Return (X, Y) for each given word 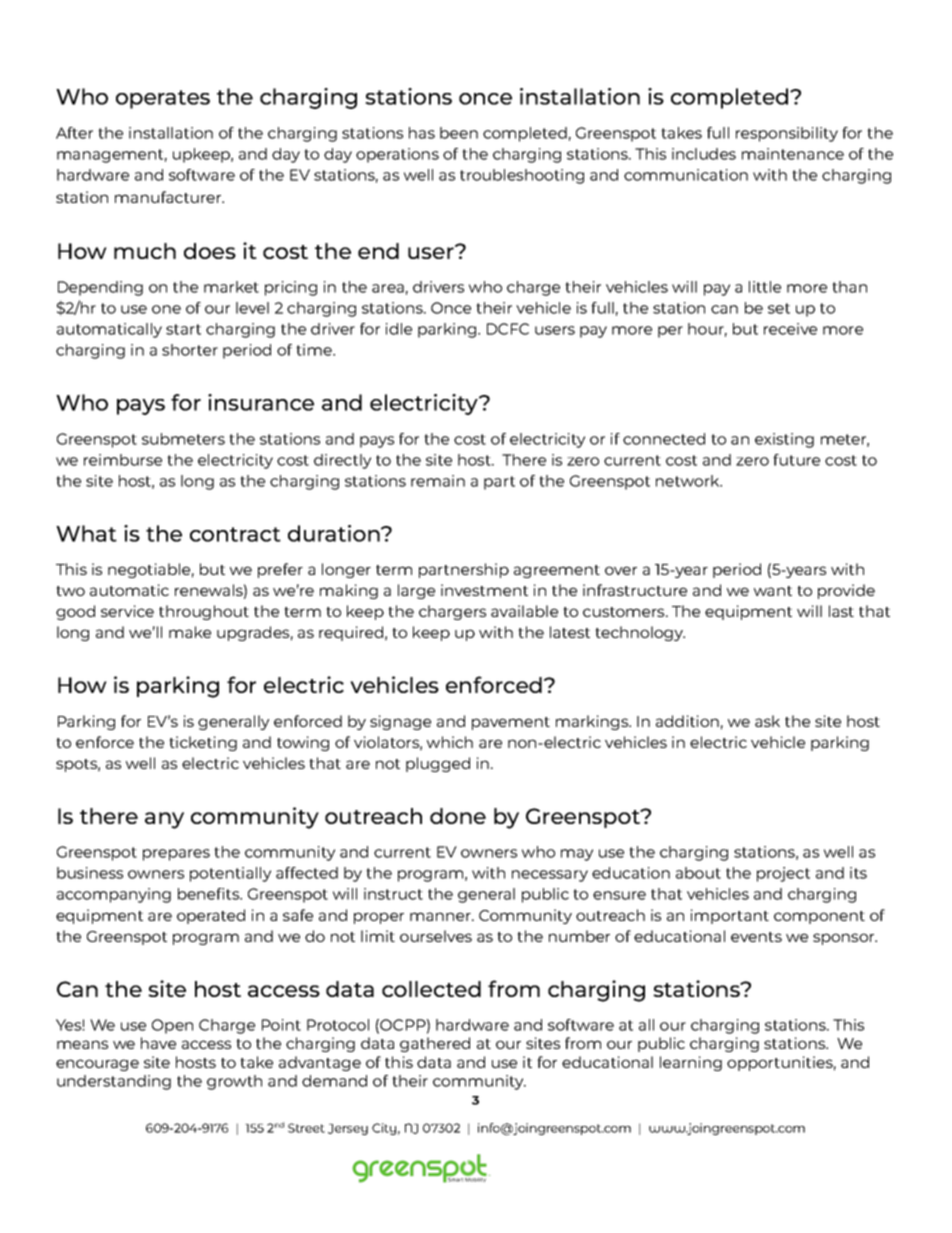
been (459, 133)
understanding (114, 1082)
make (190, 632)
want (773, 591)
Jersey (348, 1129)
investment (484, 590)
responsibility (787, 134)
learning (691, 1063)
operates (163, 99)
